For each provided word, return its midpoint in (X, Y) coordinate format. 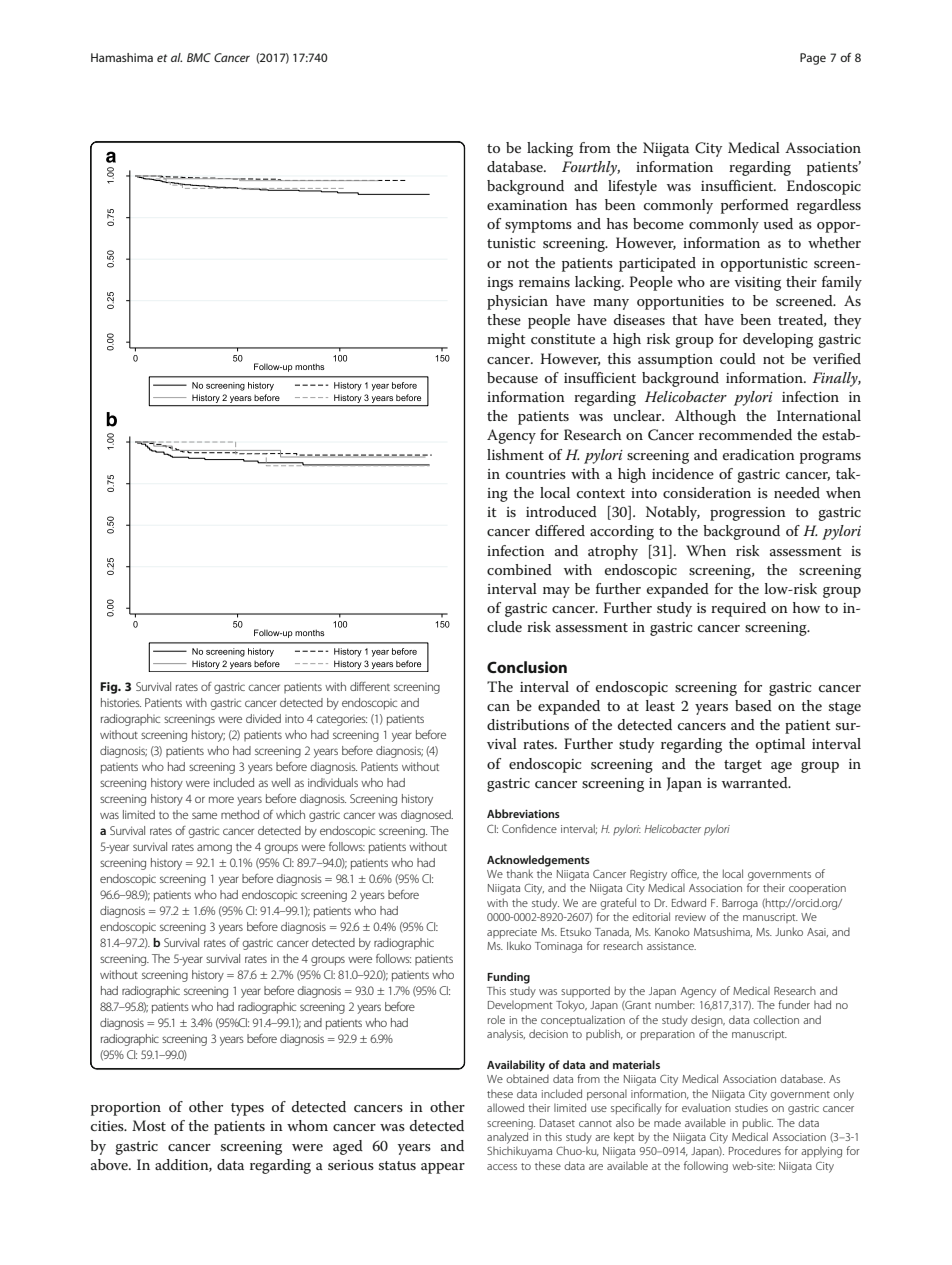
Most (149, 1125)
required (738, 609)
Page (813, 59)
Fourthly (591, 168)
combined (519, 569)
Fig (110, 688)
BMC (199, 57)
